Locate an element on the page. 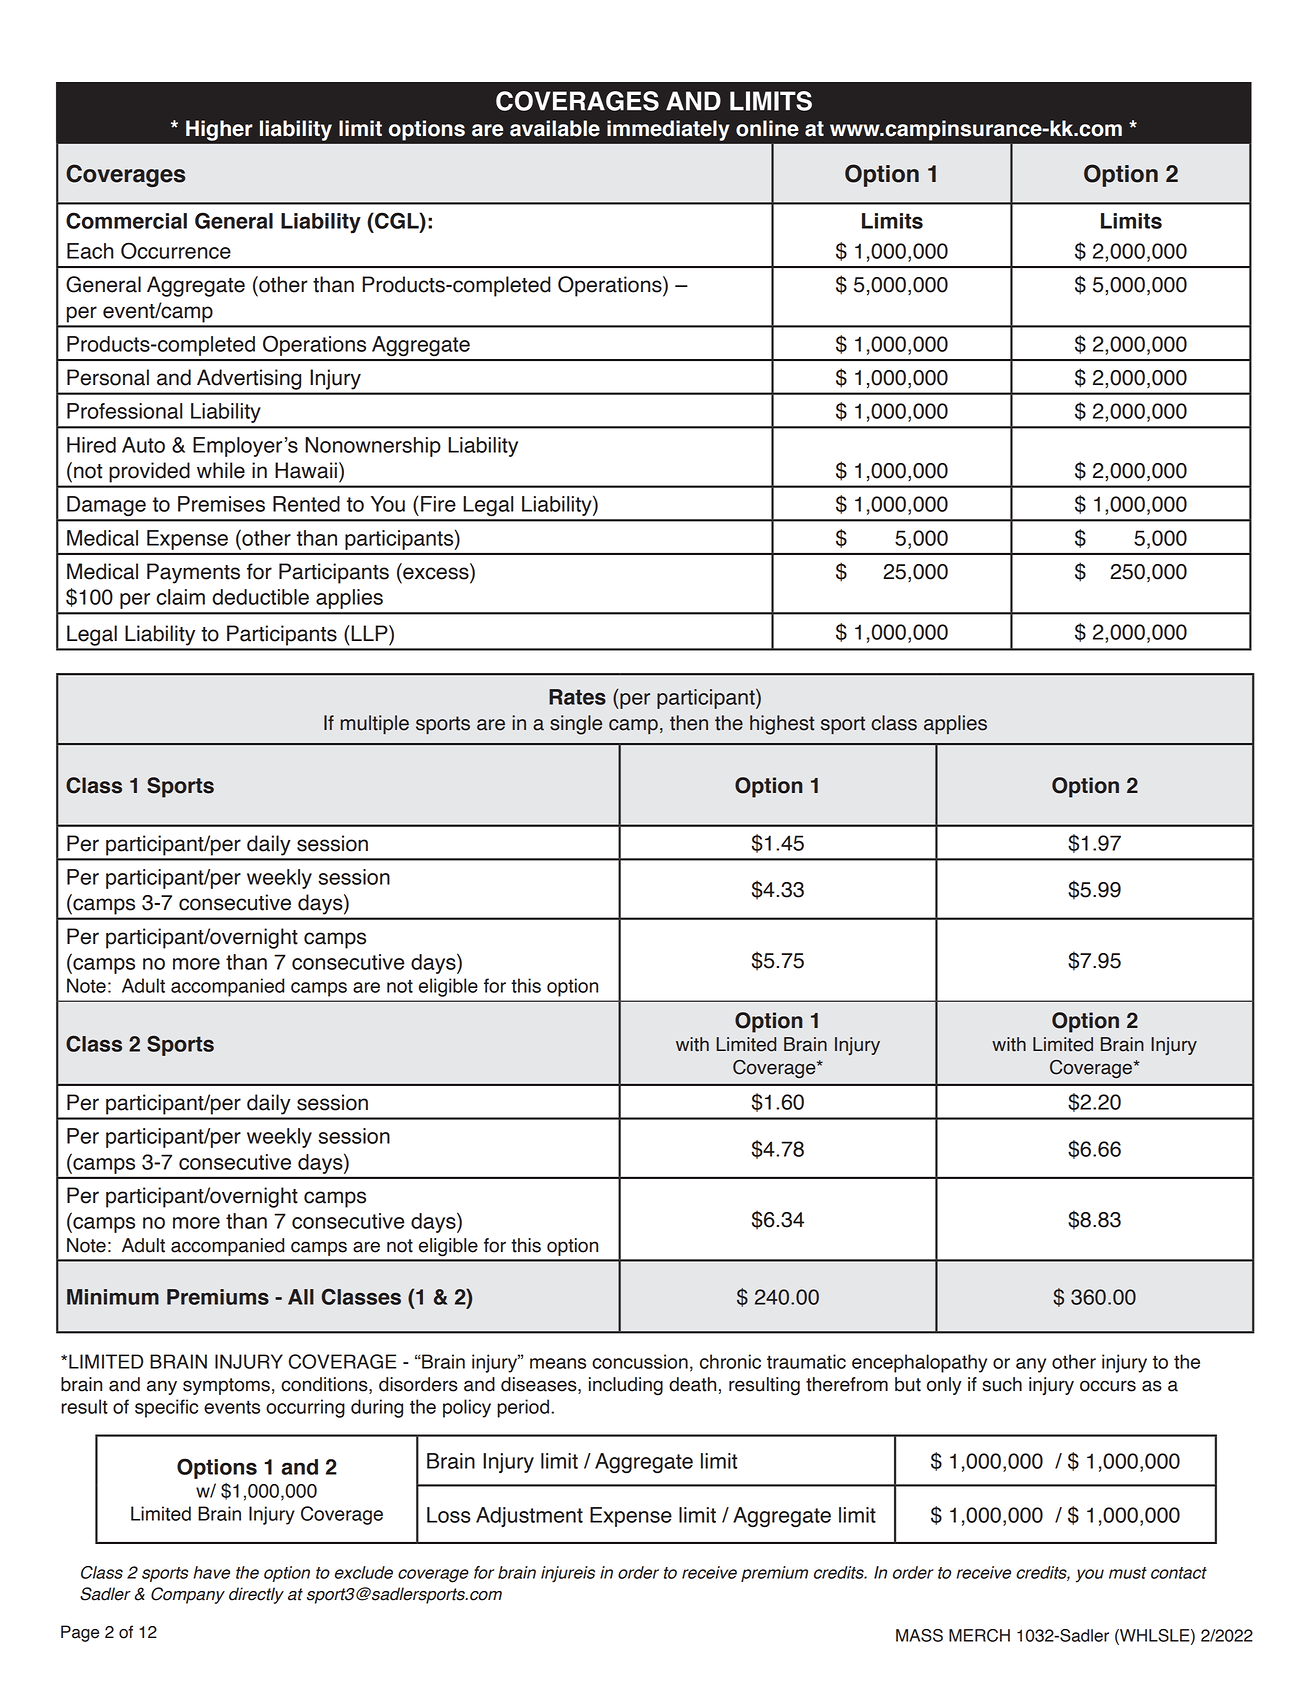 The image size is (1311, 1697). such is located at coordinates (1002, 1384).
